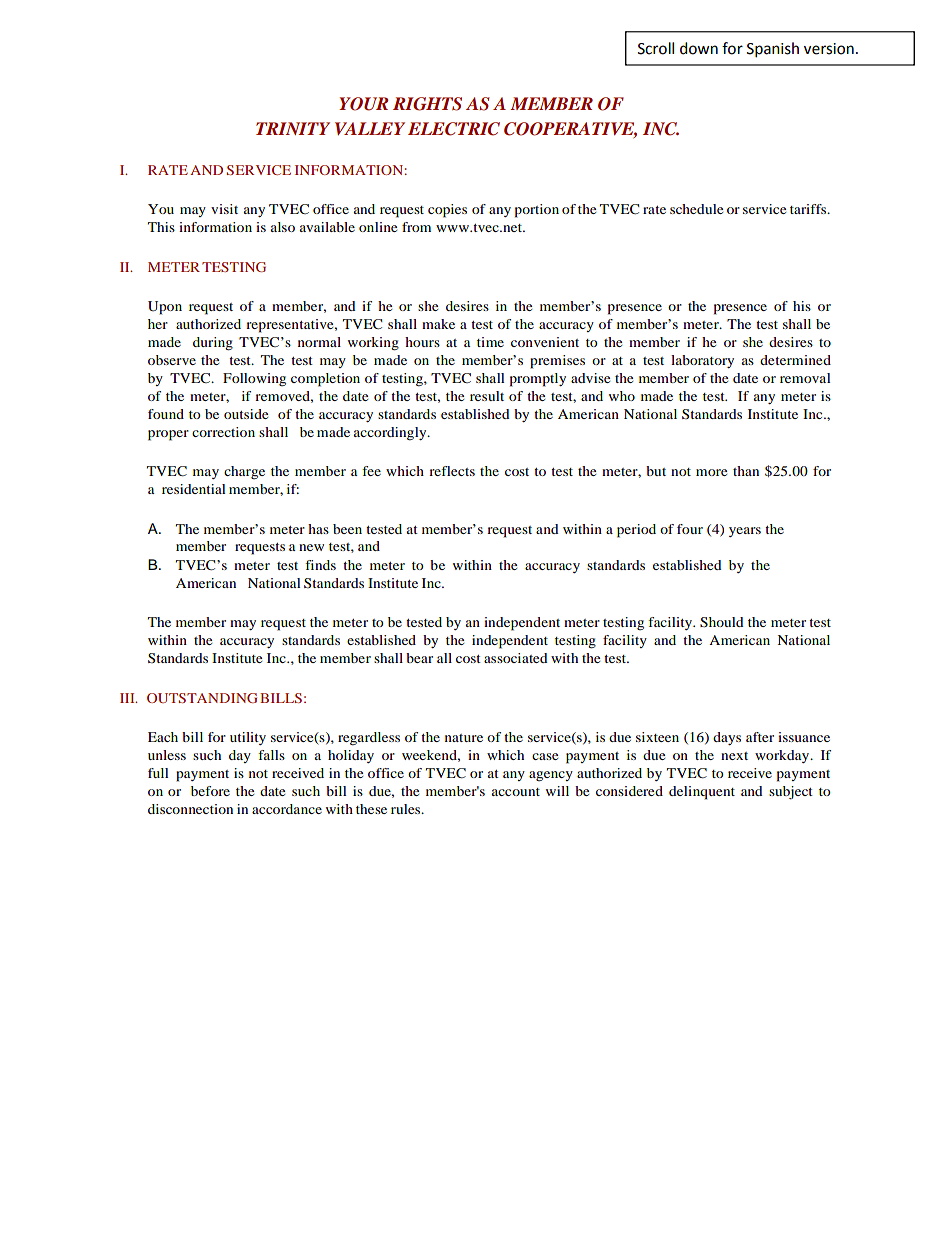  What do you see at coordinates (773, 50) in the image?
I see `Spanish` at bounding box center [773, 50].
